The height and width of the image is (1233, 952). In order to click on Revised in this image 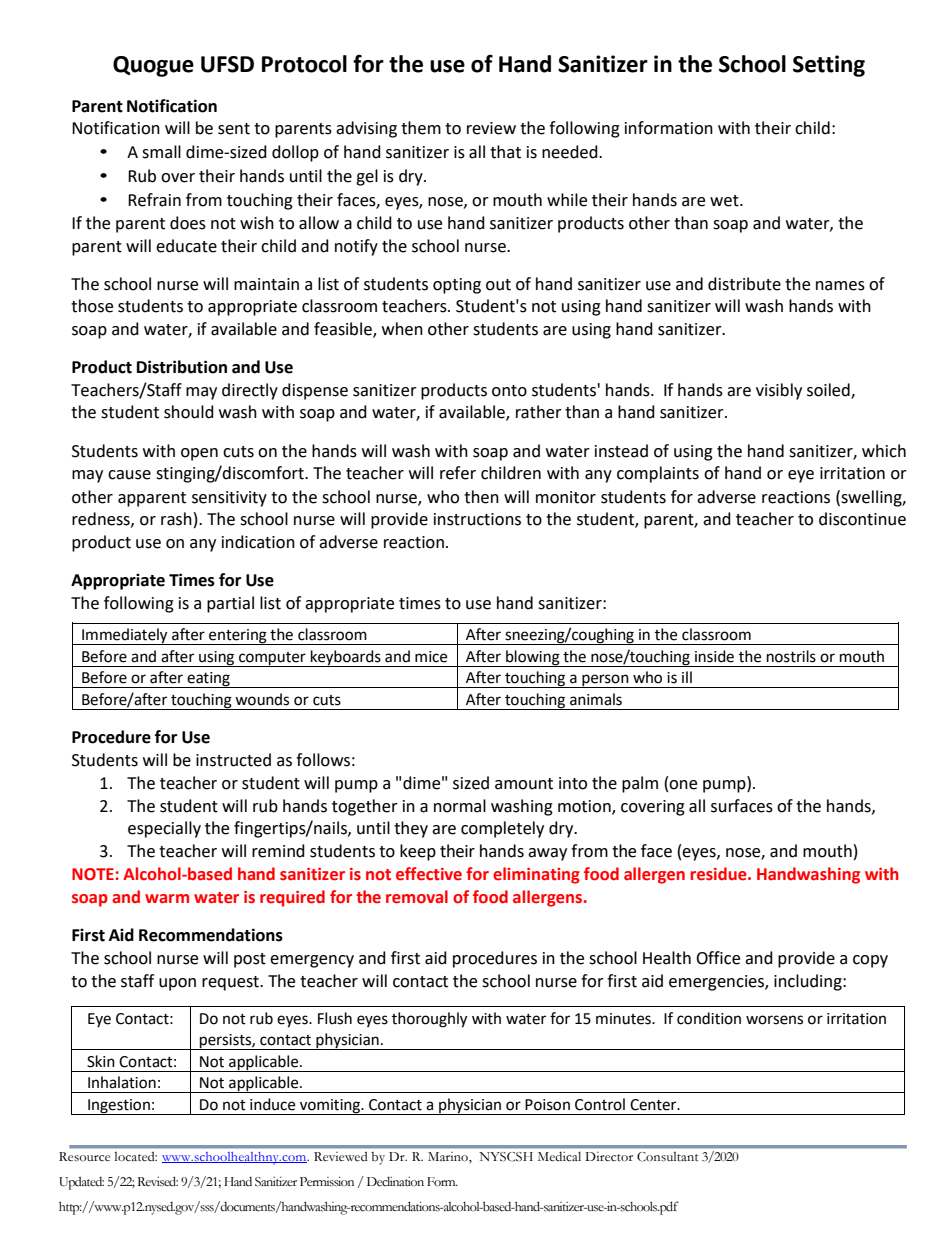, I will do `click(157, 1181)`.
